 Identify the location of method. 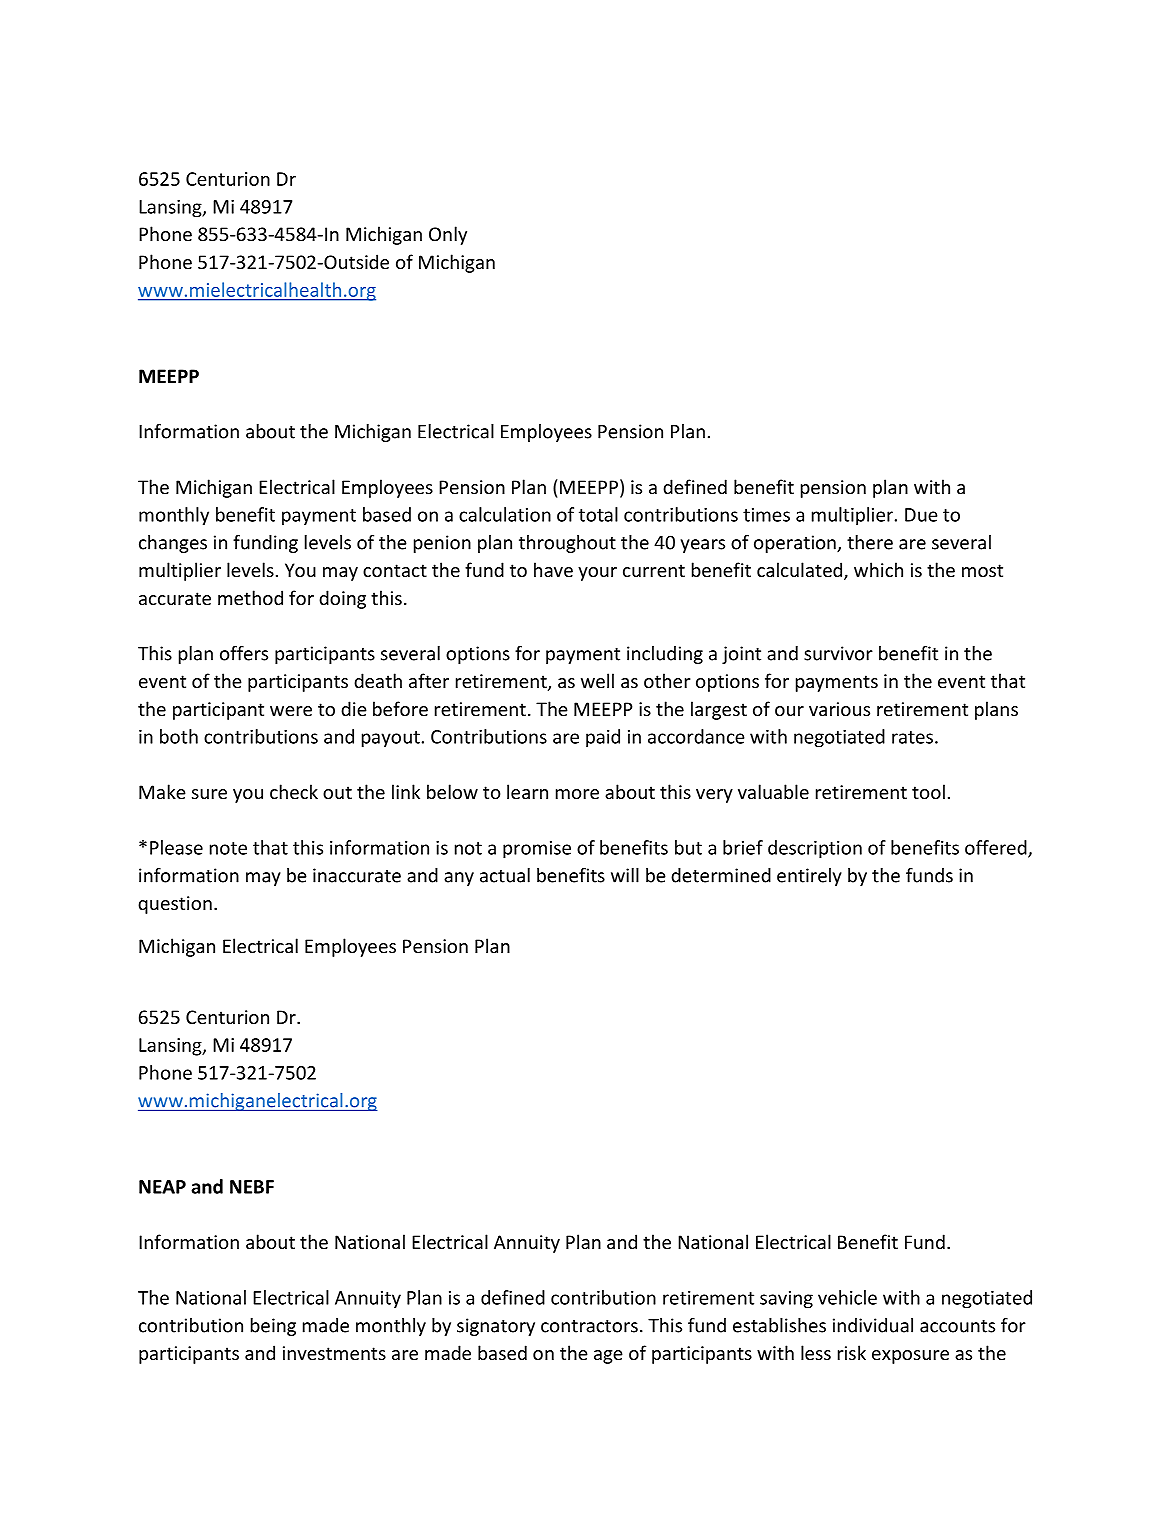
(250, 597).
